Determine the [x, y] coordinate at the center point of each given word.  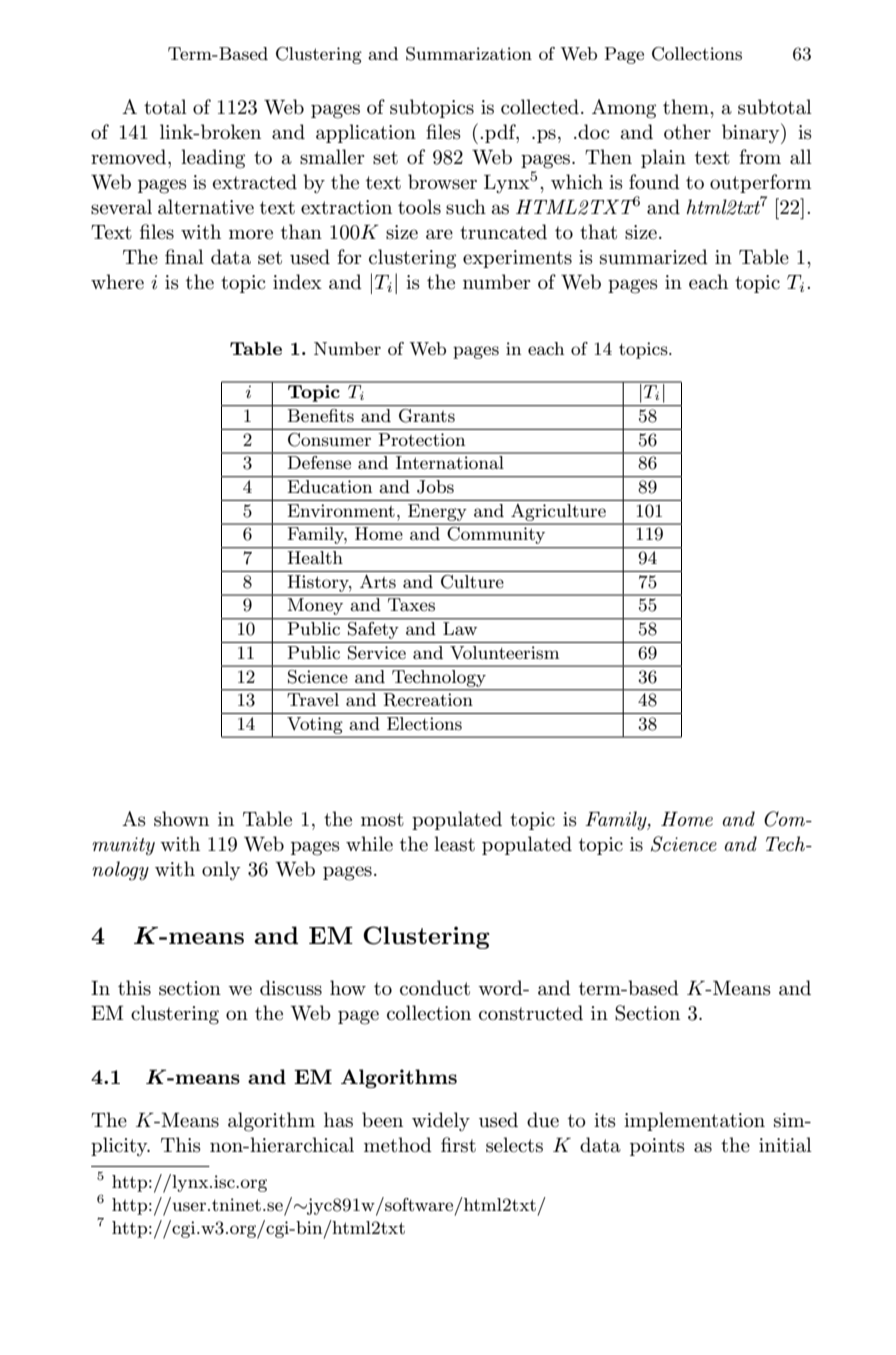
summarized [654, 257]
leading [213, 159]
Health [315, 557]
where [117, 282]
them [687, 107]
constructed [531, 1013]
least [454, 844]
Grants [427, 416]
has [338, 1120]
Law [460, 628]
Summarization [469, 54]
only [221, 870]
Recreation [428, 700]
